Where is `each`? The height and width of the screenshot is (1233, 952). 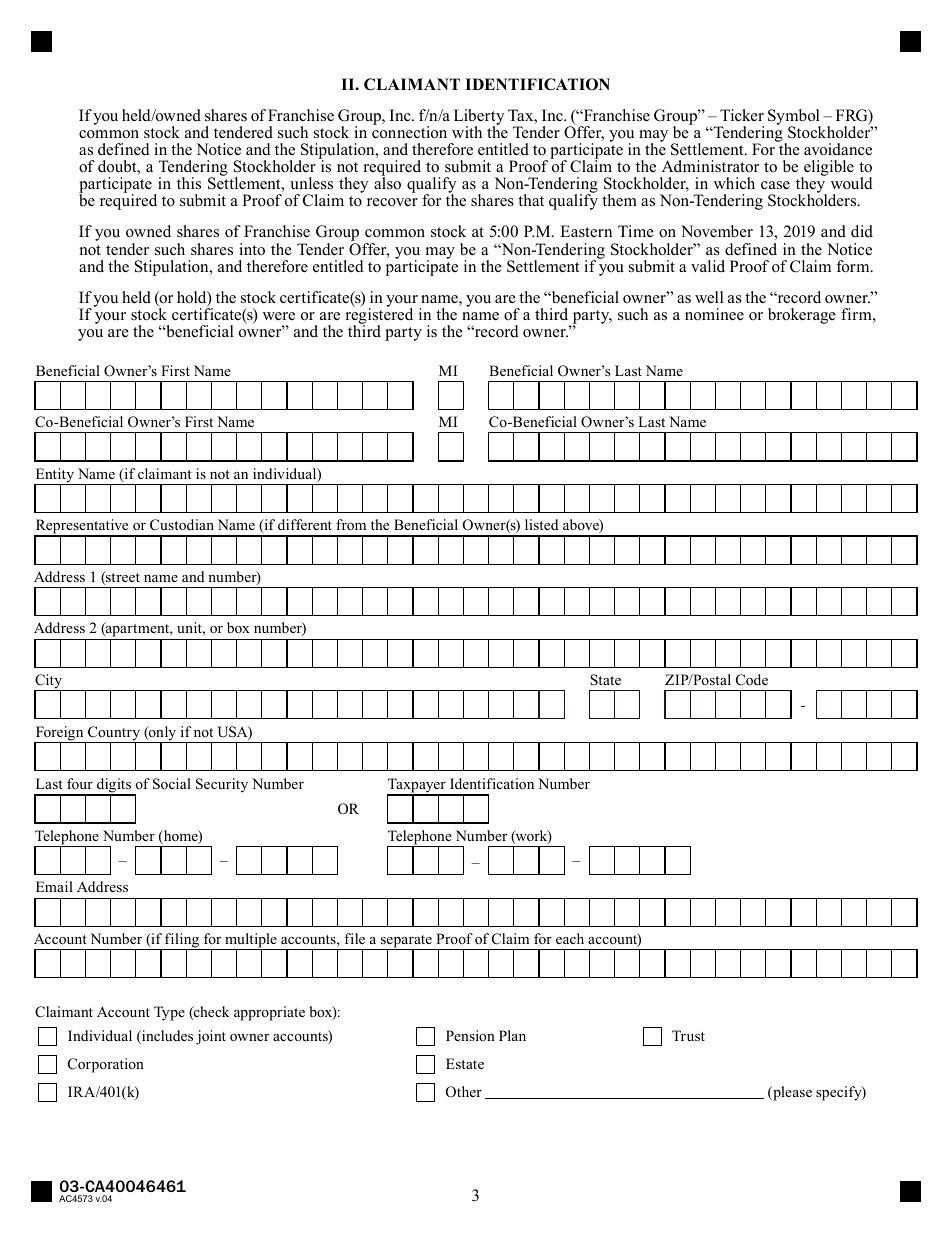 each is located at coordinates (570, 938).
